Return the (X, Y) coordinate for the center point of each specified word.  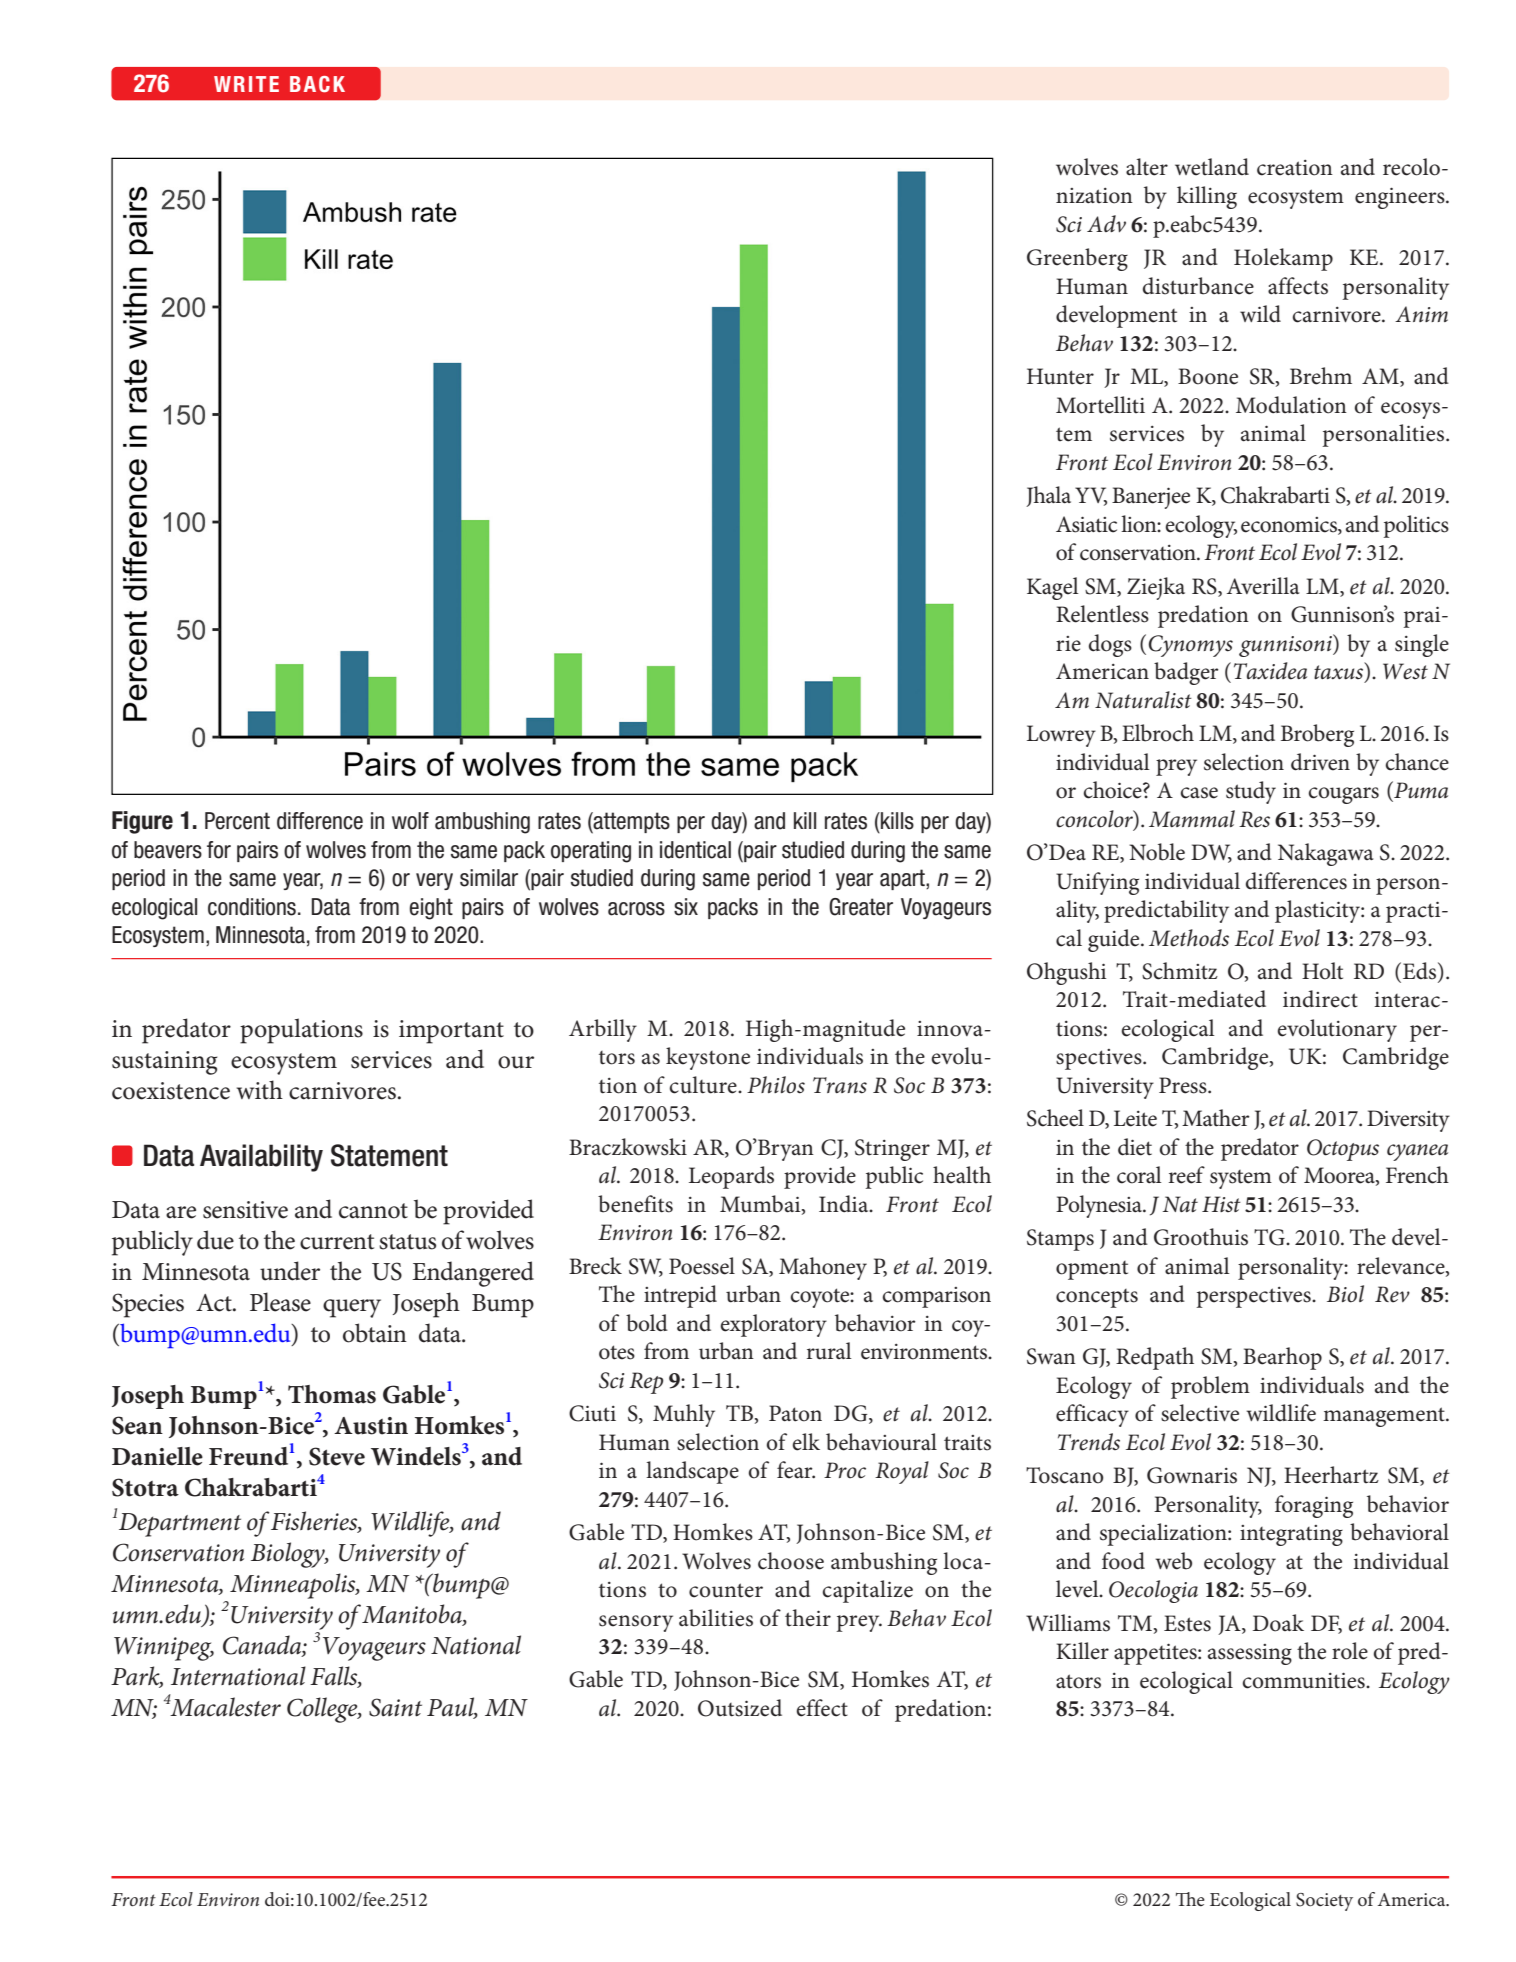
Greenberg (1077, 259)
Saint (395, 1707)
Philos (776, 1085)
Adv (1106, 223)
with (260, 1090)
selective (1200, 1413)
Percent (237, 821)
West (1405, 671)
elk (806, 1442)
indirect (1320, 999)
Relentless (1102, 614)
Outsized (740, 1708)
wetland (1212, 167)
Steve (337, 1456)
